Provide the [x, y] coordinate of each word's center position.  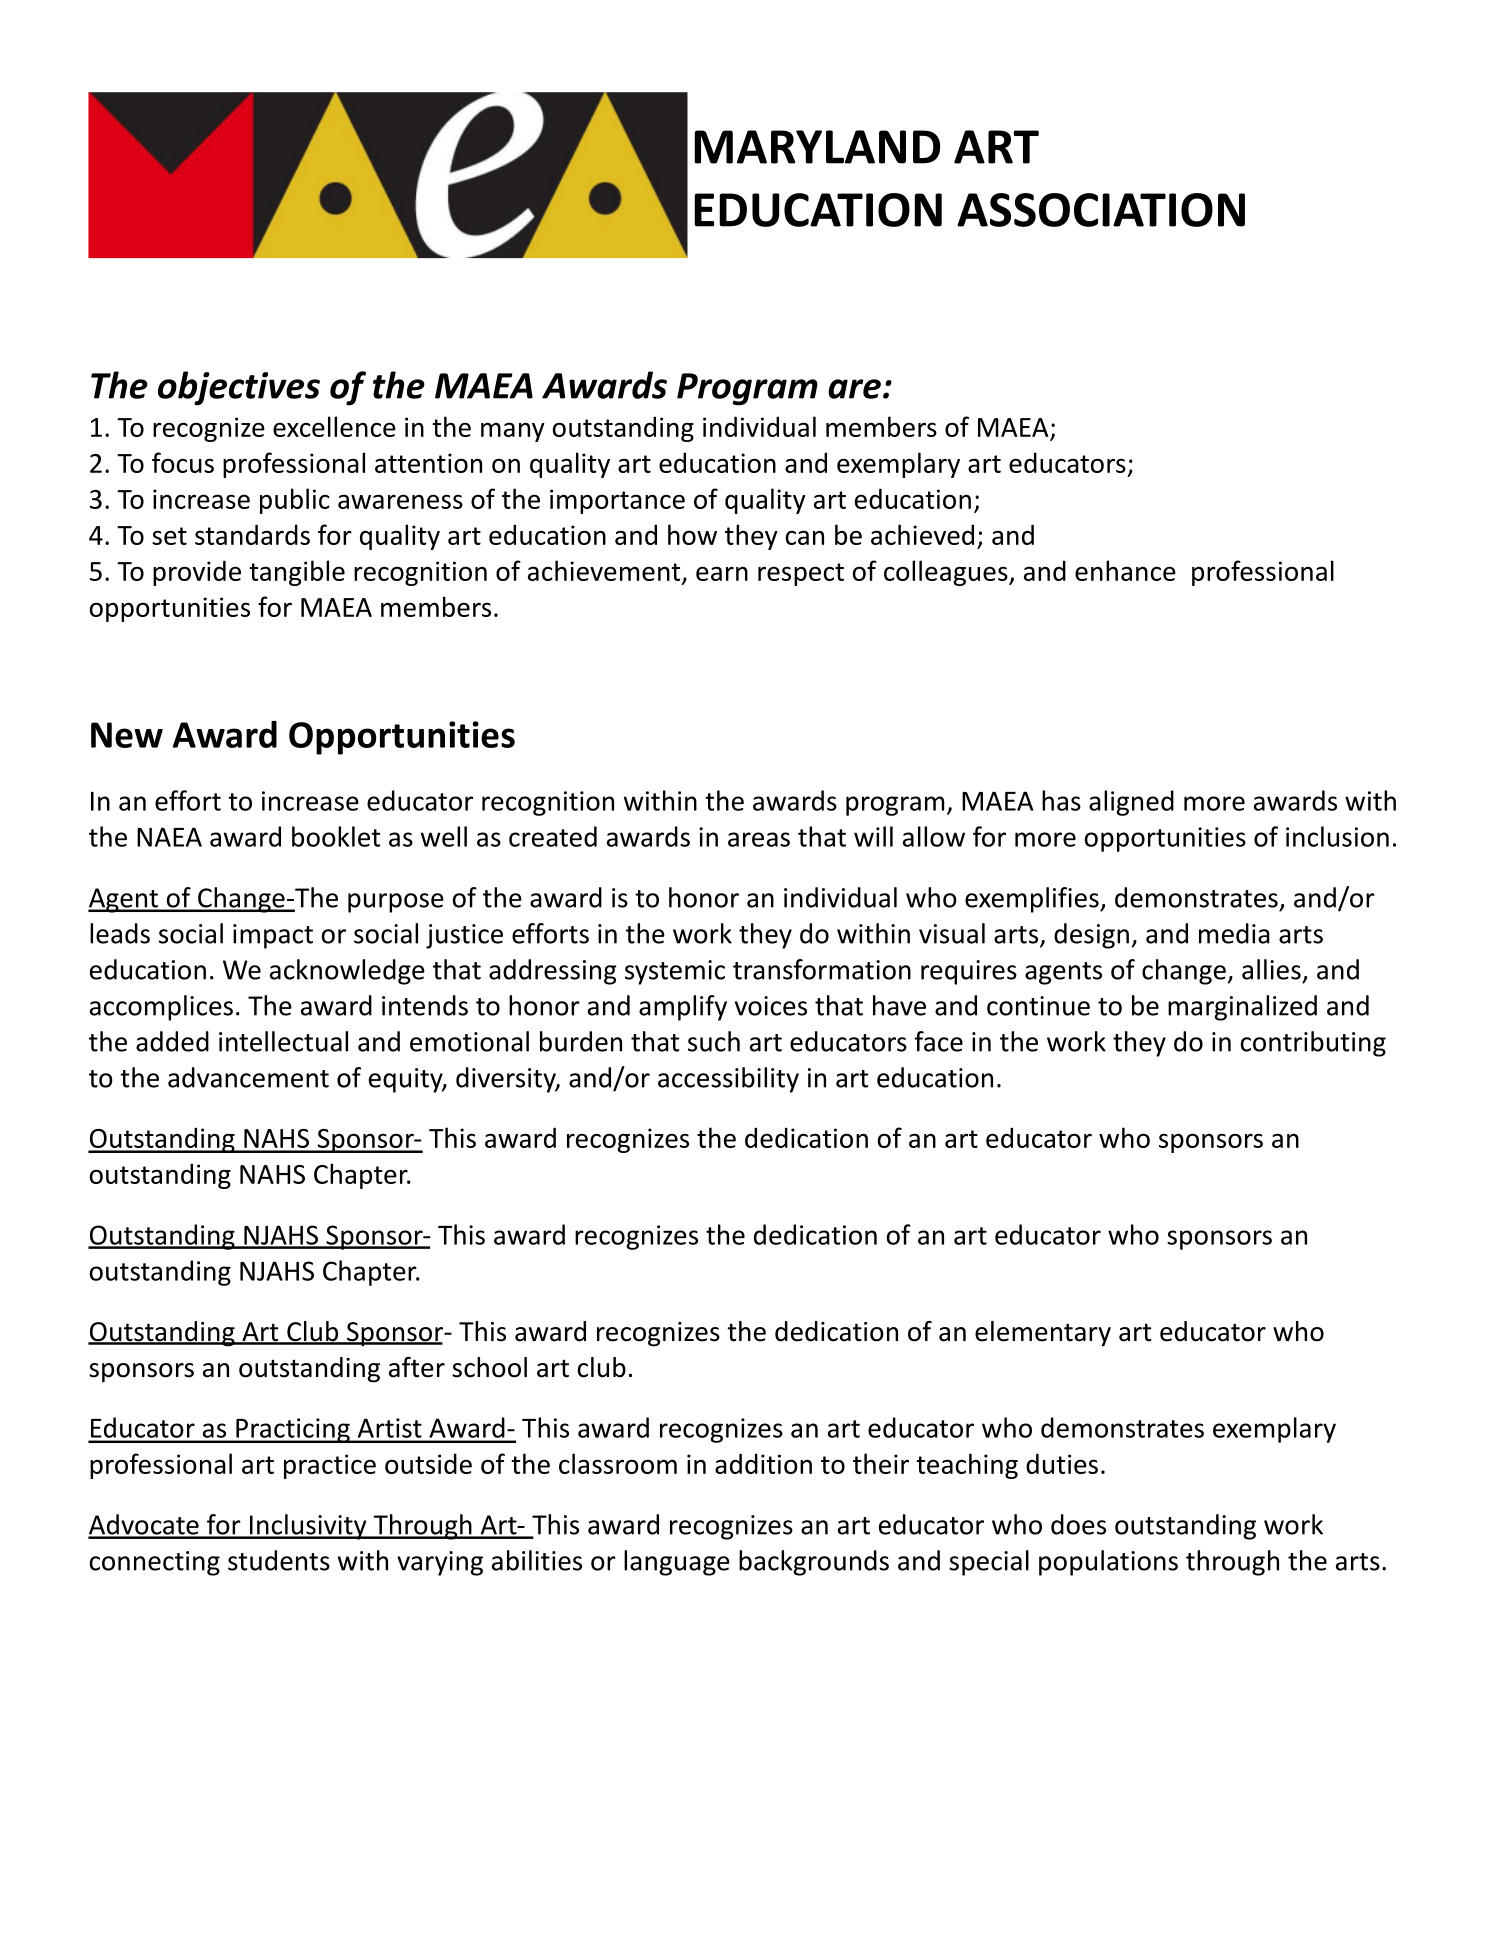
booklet [336, 836]
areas [759, 839]
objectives [239, 388]
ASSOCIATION [1101, 210]
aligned [1131, 803]
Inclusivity [308, 1527]
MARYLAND [817, 147]
